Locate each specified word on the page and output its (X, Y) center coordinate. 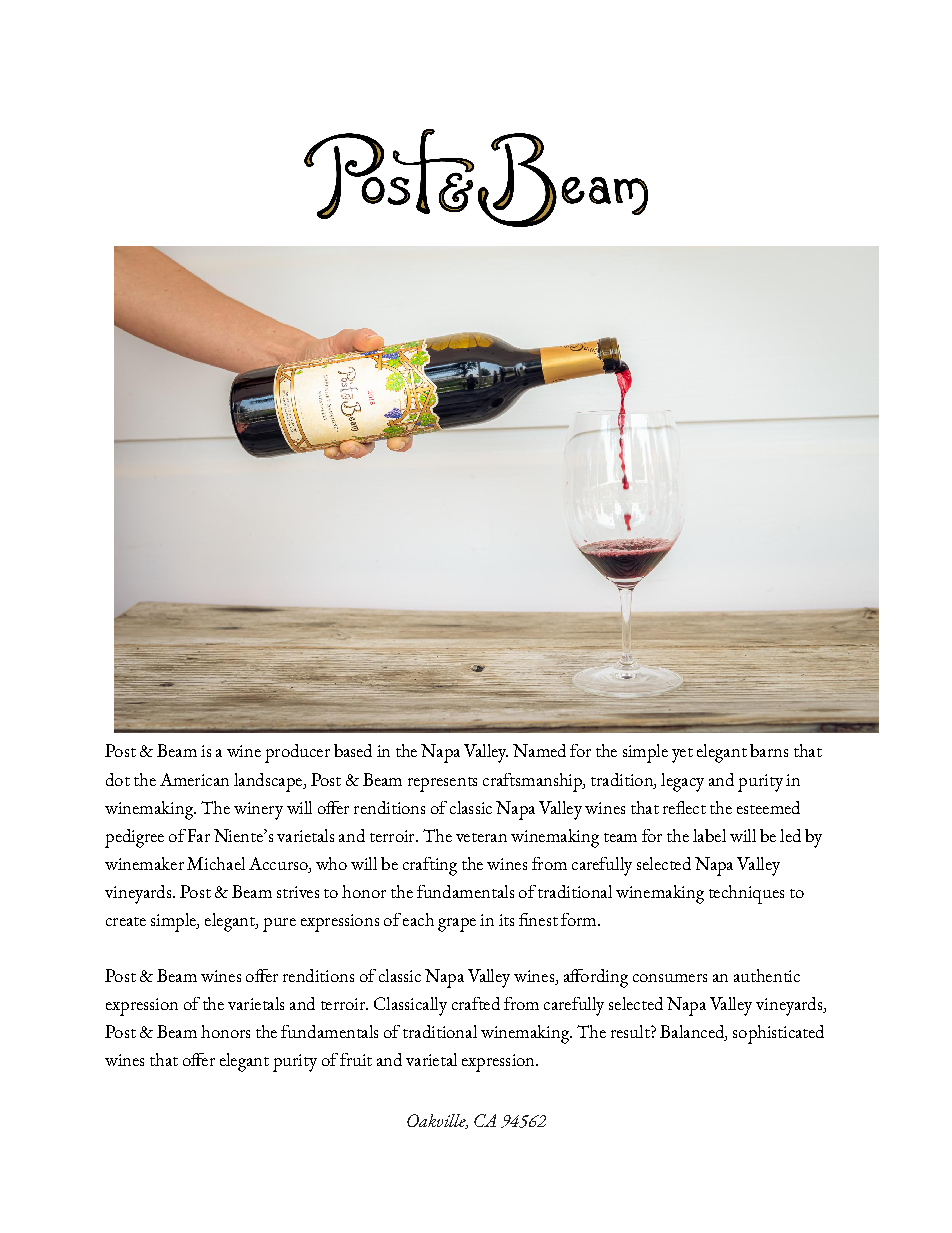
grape (457, 925)
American (194, 779)
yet (682, 755)
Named (539, 750)
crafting (430, 866)
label (709, 835)
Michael (216, 863)
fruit (356, 1059)
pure (279, 925)
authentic (767, 975)
